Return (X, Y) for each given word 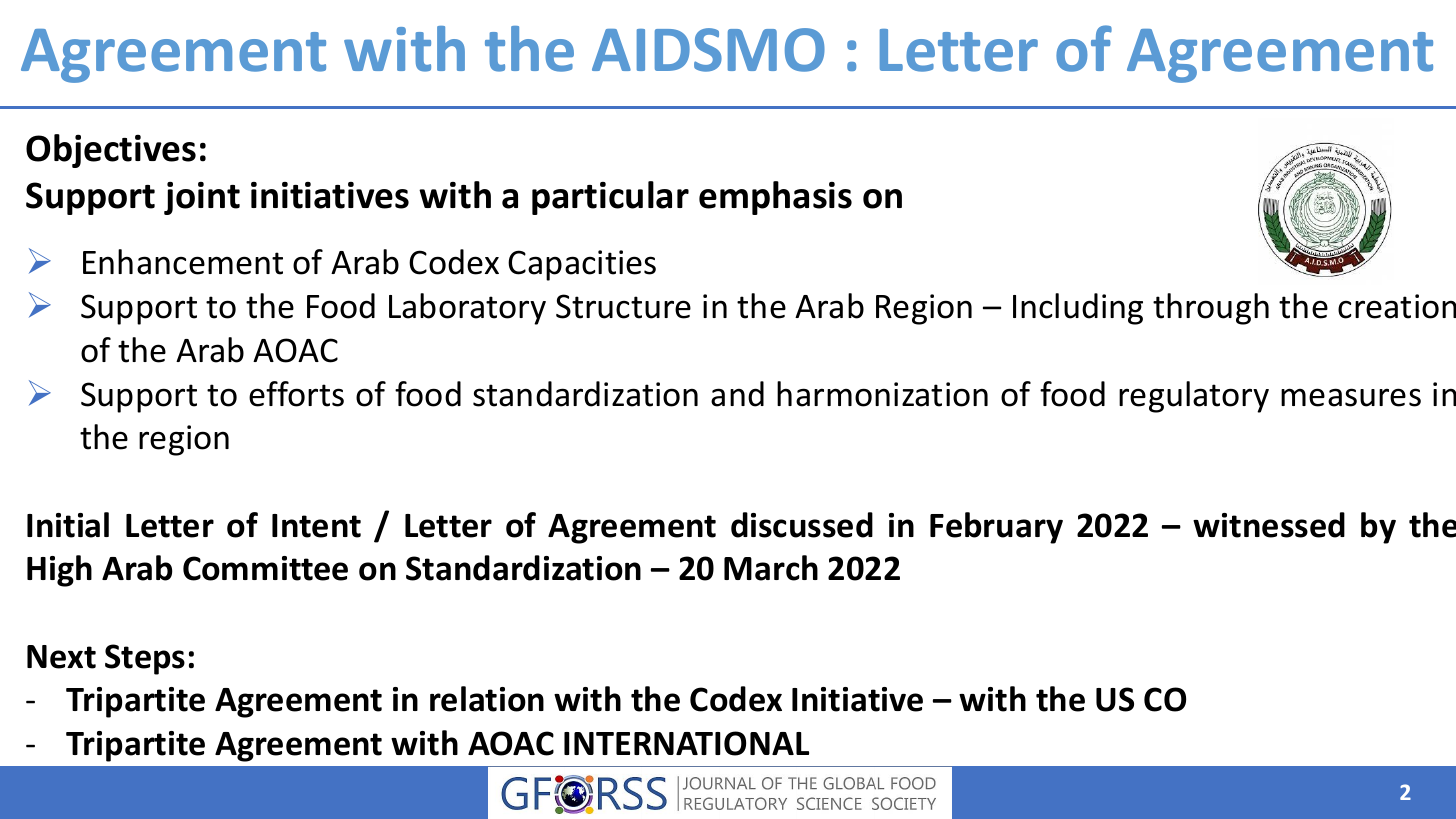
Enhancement (183, 262)
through (1211, 309)
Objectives (111, 151)
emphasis (775, 198)
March (771, 568)
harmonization (882, 394)
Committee (265, 568)
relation (487, 699)
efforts (296, 394)
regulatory (1194, 397)
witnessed (1269, 525)
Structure (623, 306)
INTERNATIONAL (686, 743)
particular (610, 198)
